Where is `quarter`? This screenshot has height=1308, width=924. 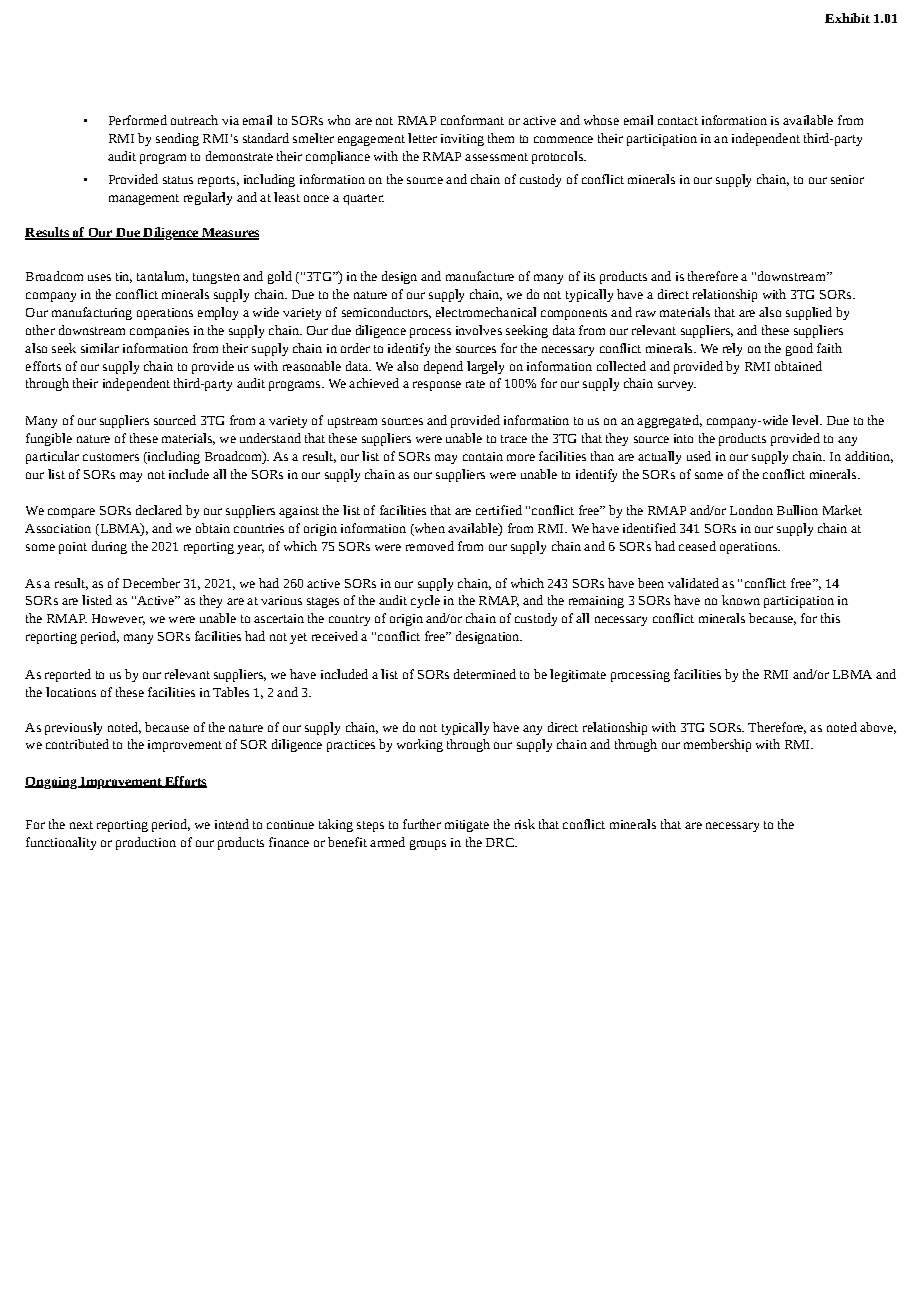 quarter is located at coordinates (363, 199).
